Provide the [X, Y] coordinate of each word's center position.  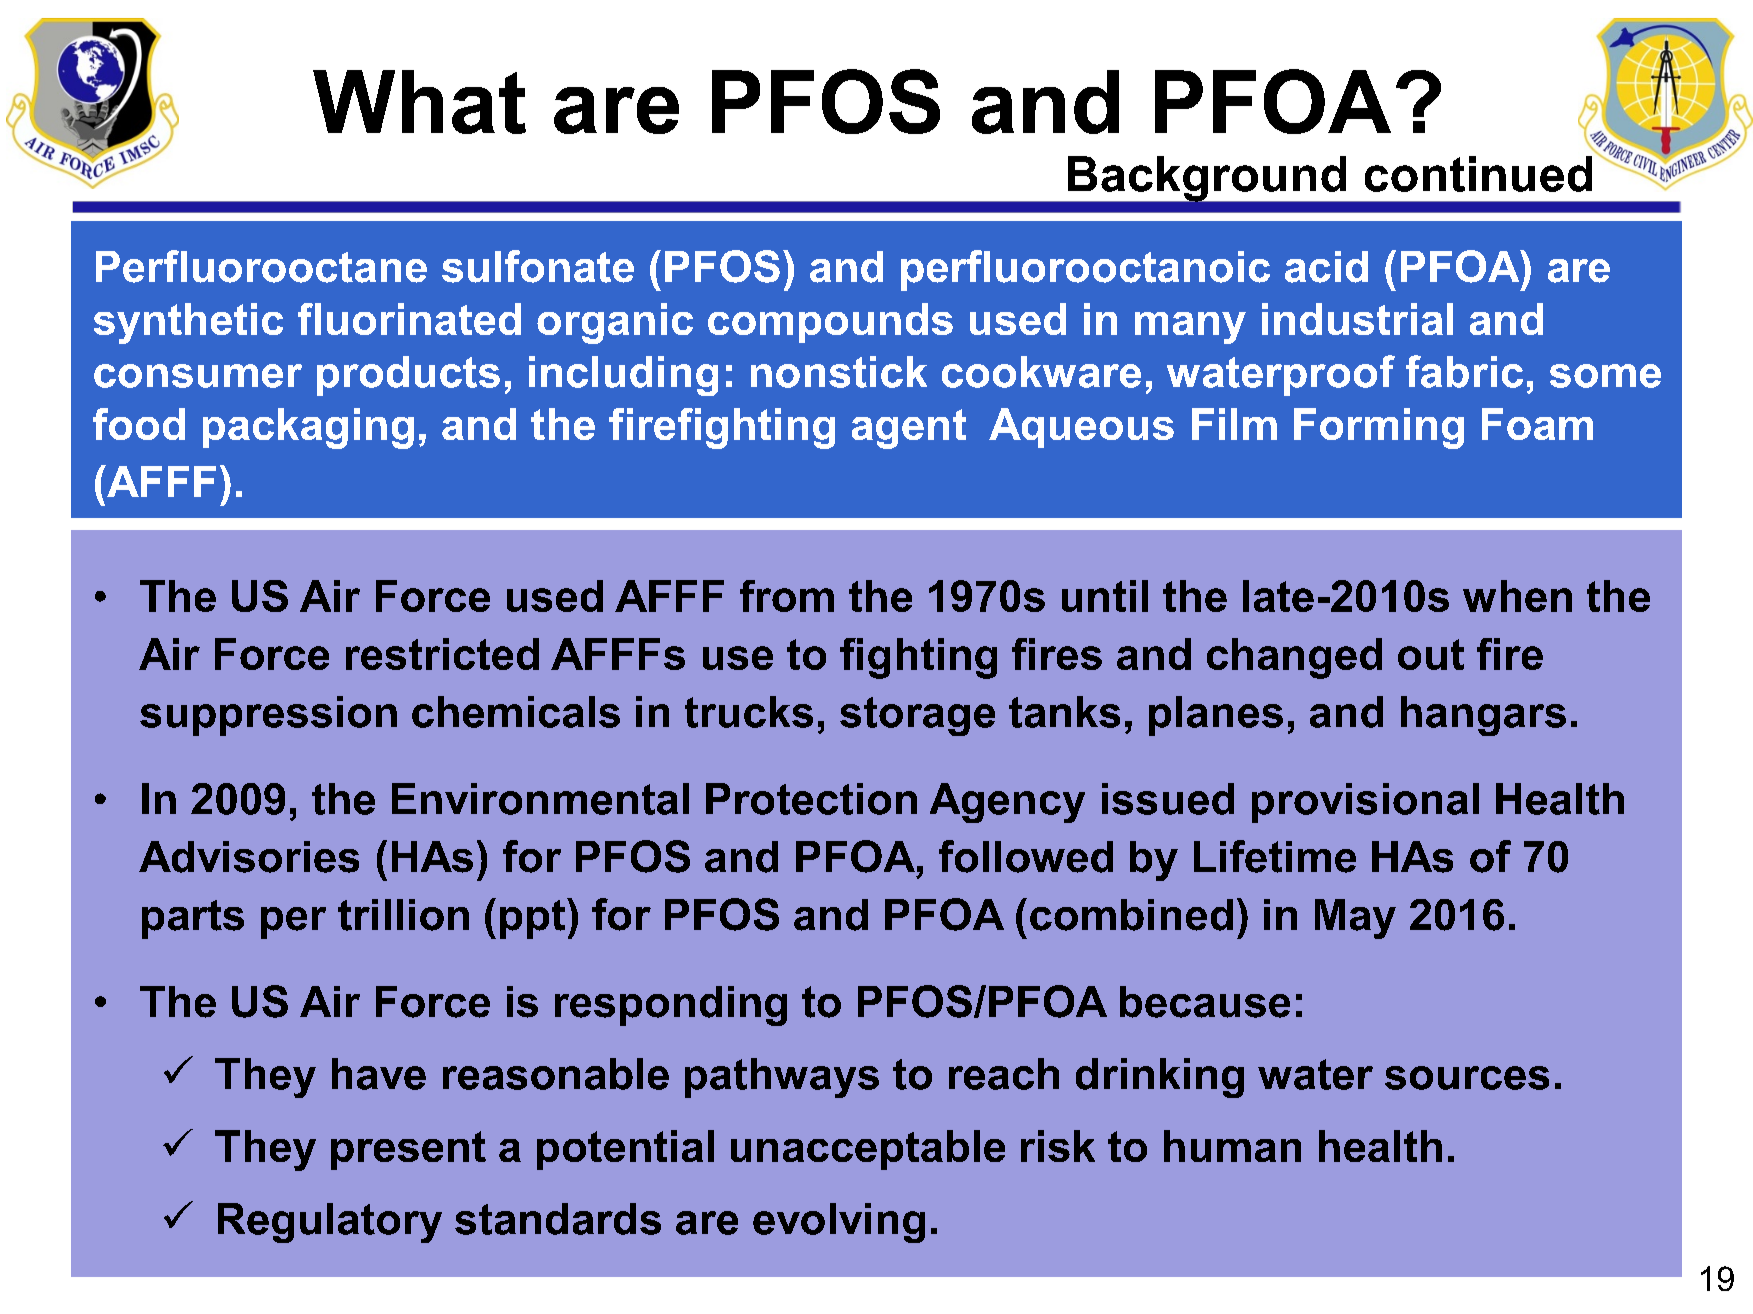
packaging [308, 428]
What [419, 102]
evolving [839, 1223]
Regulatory [330, 1223]
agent [909, 429]
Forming [1379, 428]
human [1232, 1146]
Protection [811, 799]
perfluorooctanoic [1085, 270]
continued [1478, 174]
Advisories [249, 857]
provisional [1365, 803]
